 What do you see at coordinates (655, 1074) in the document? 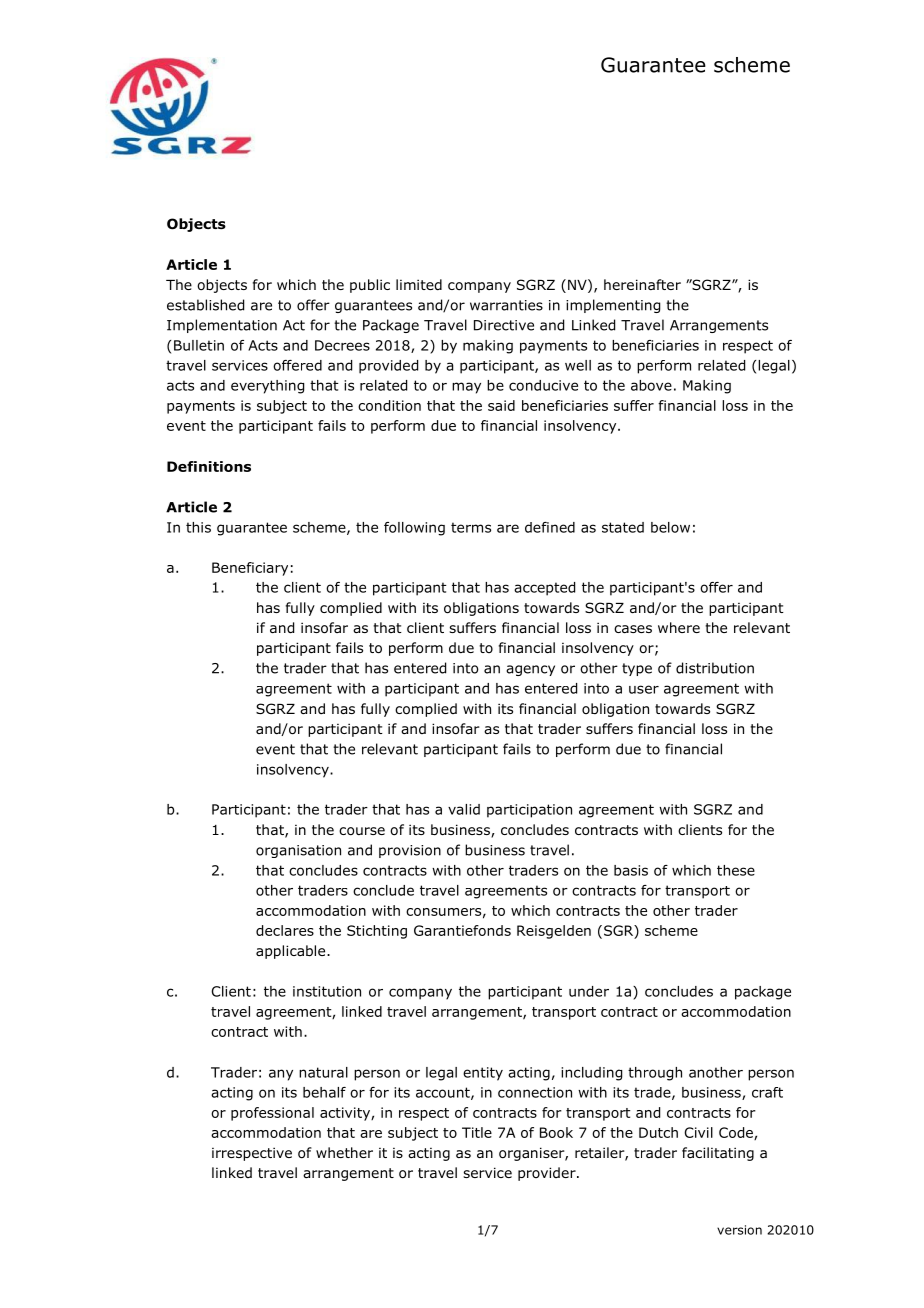
I see `through` at bounding box center [655, 1074].
